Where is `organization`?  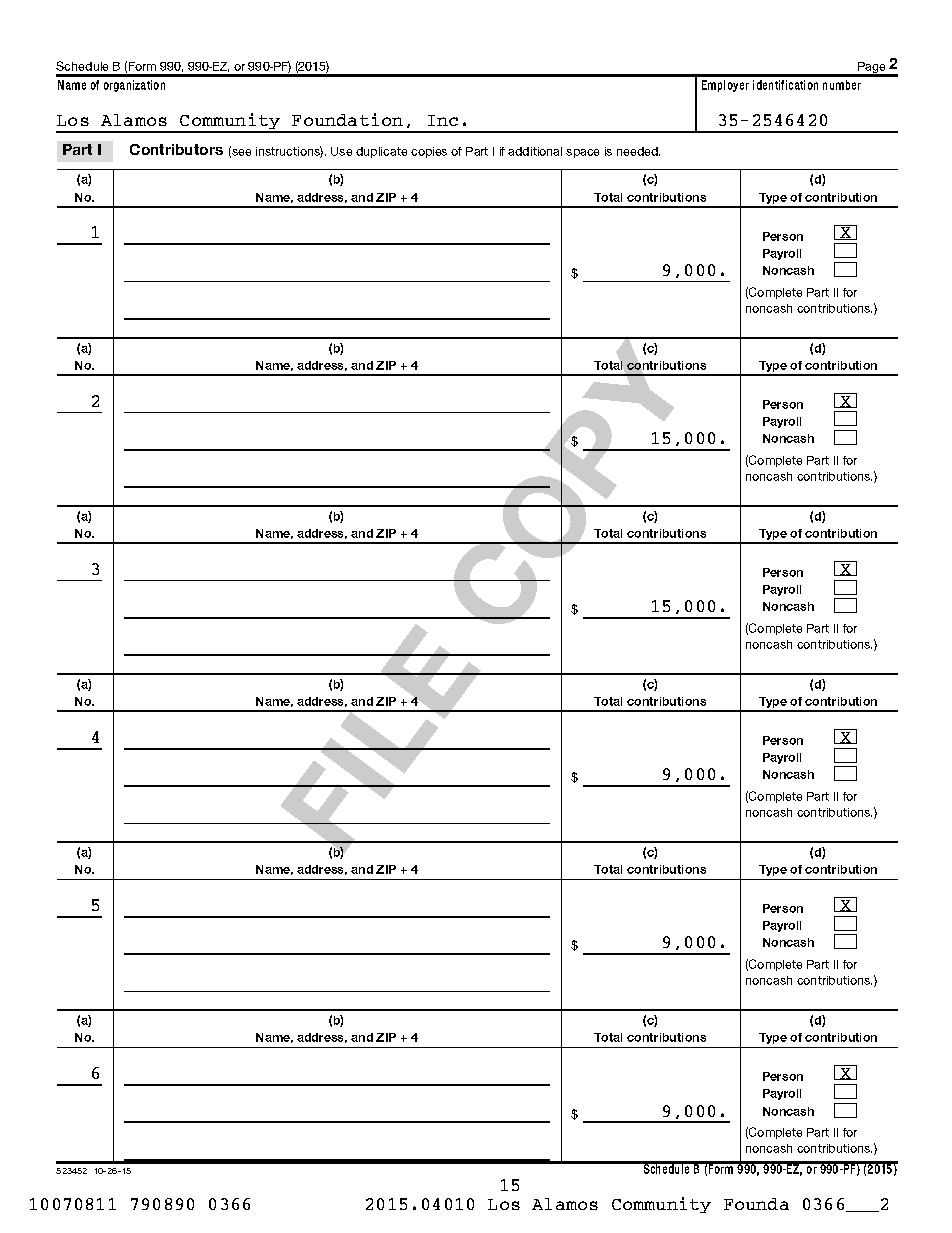 organization is located at coordinates (134, 86).
